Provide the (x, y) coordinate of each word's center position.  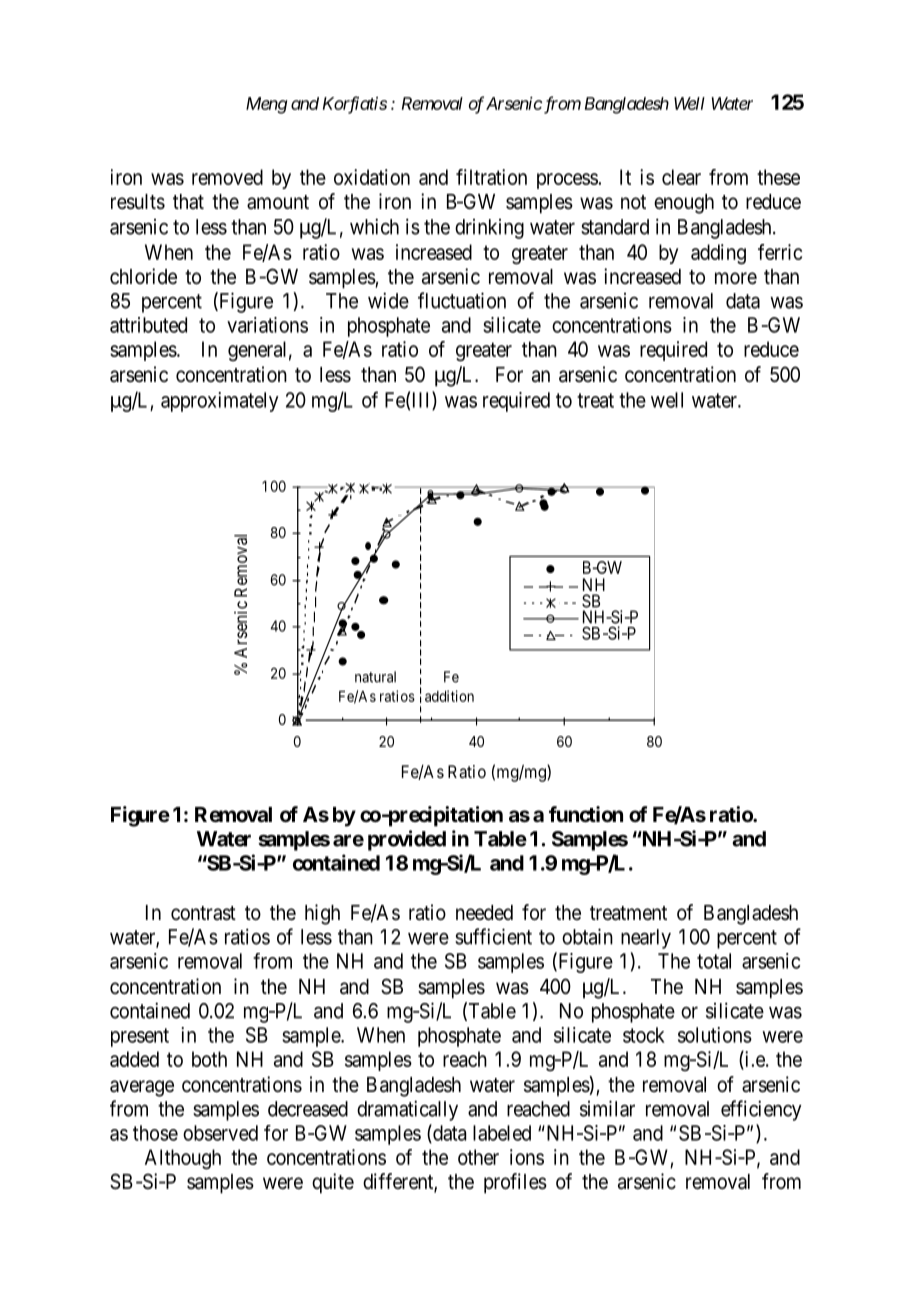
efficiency (761, 1110)
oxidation (372, 177)
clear (681, 177)
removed (227, 177)
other (478, 1157)
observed (220, 1133)
